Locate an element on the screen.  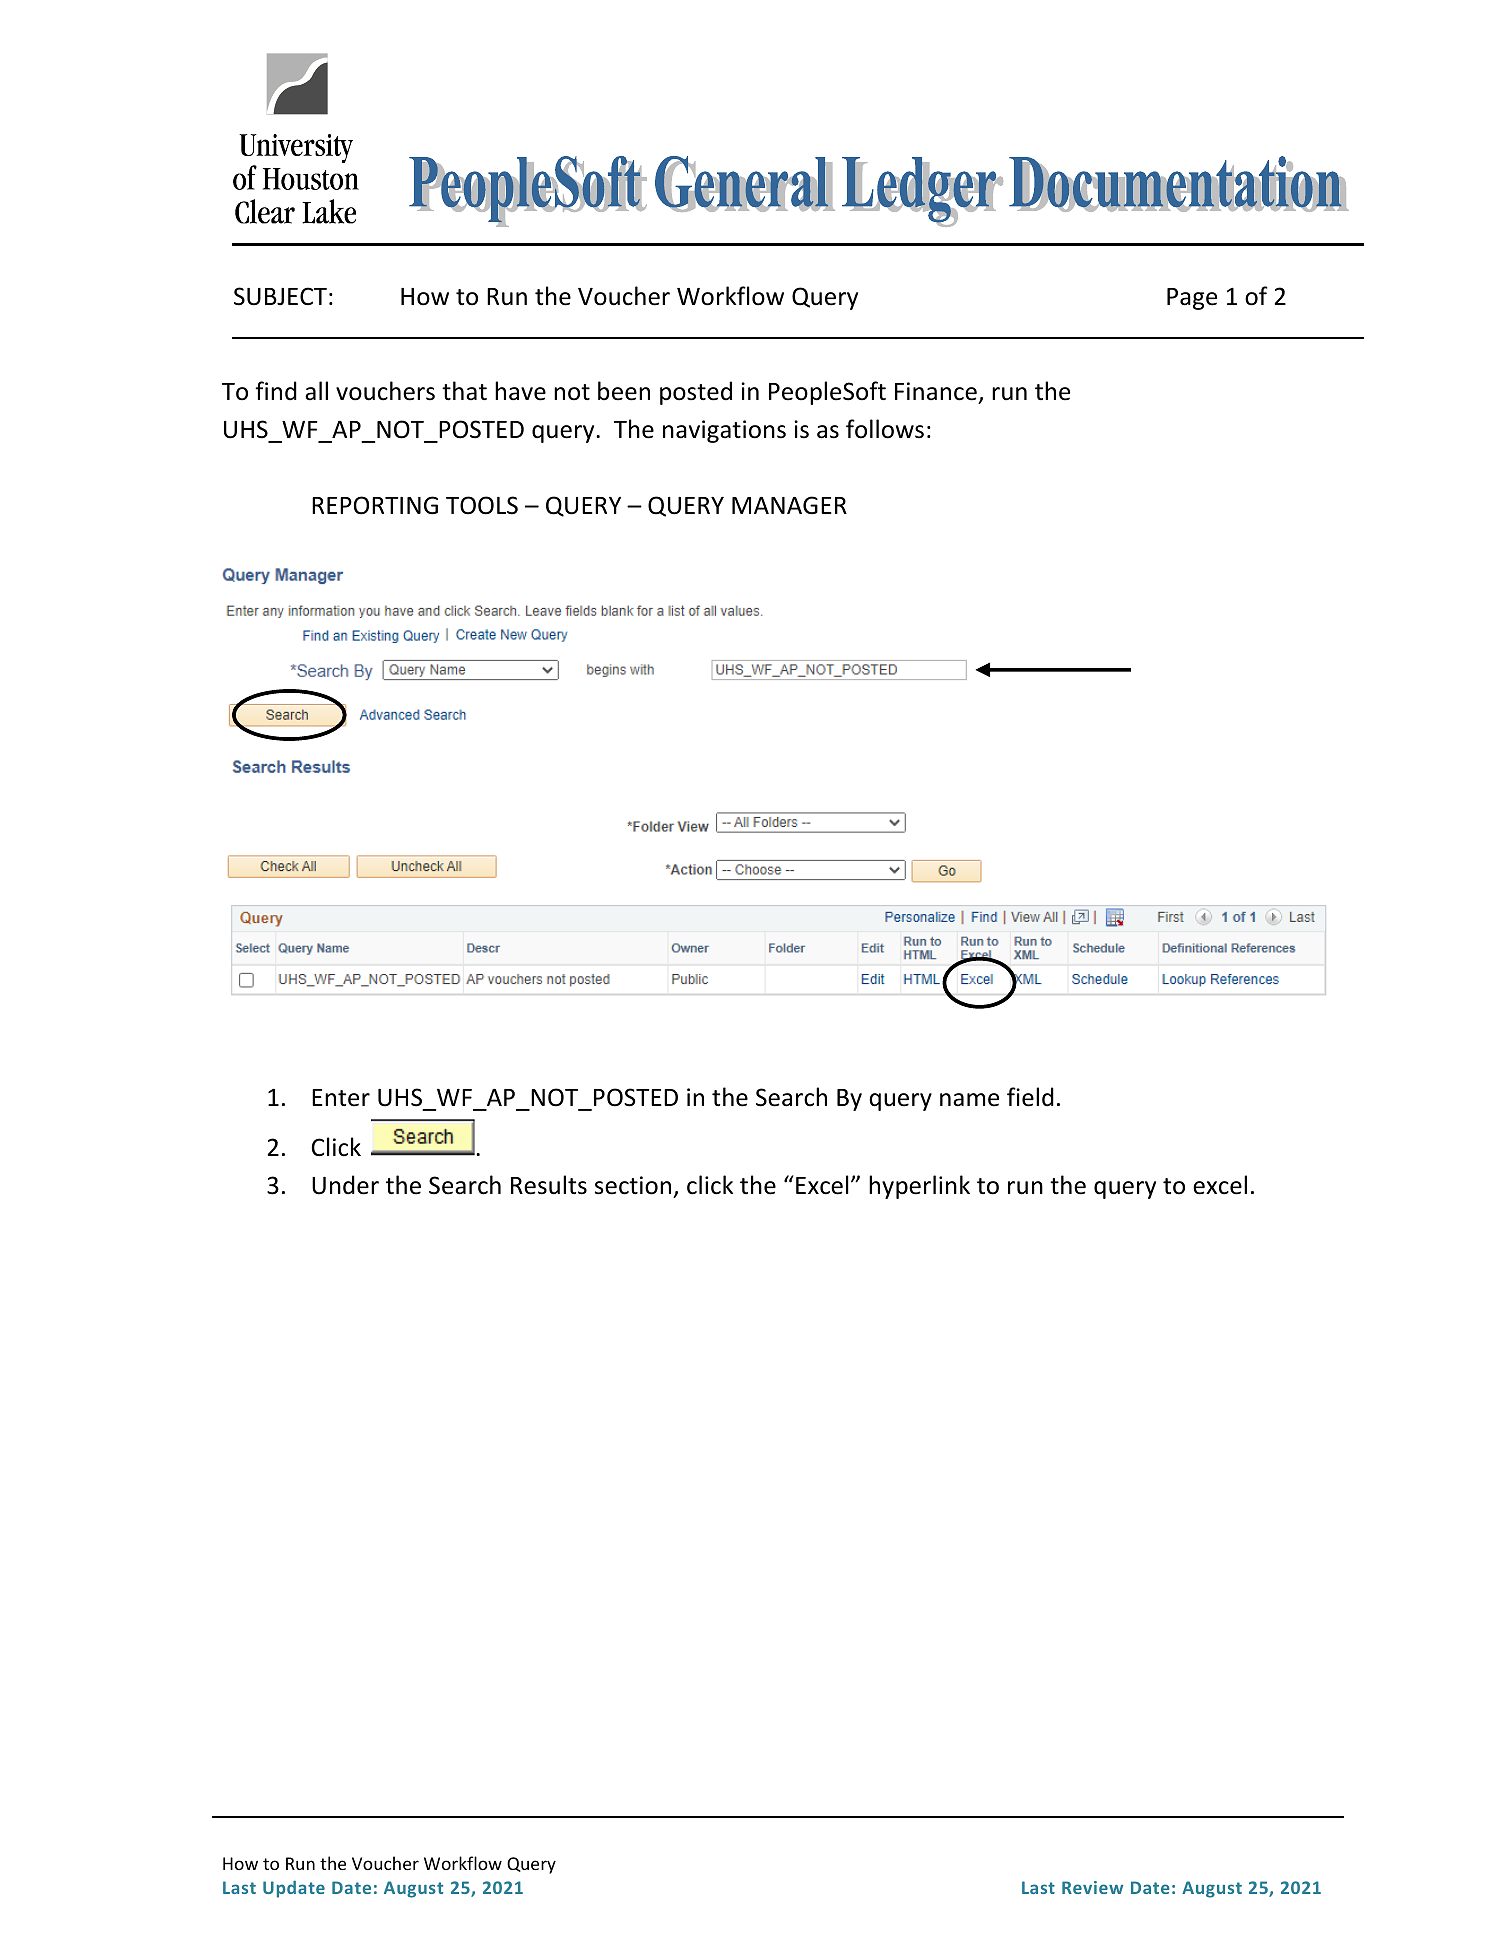
section is located at coordinates (634, 1187).
